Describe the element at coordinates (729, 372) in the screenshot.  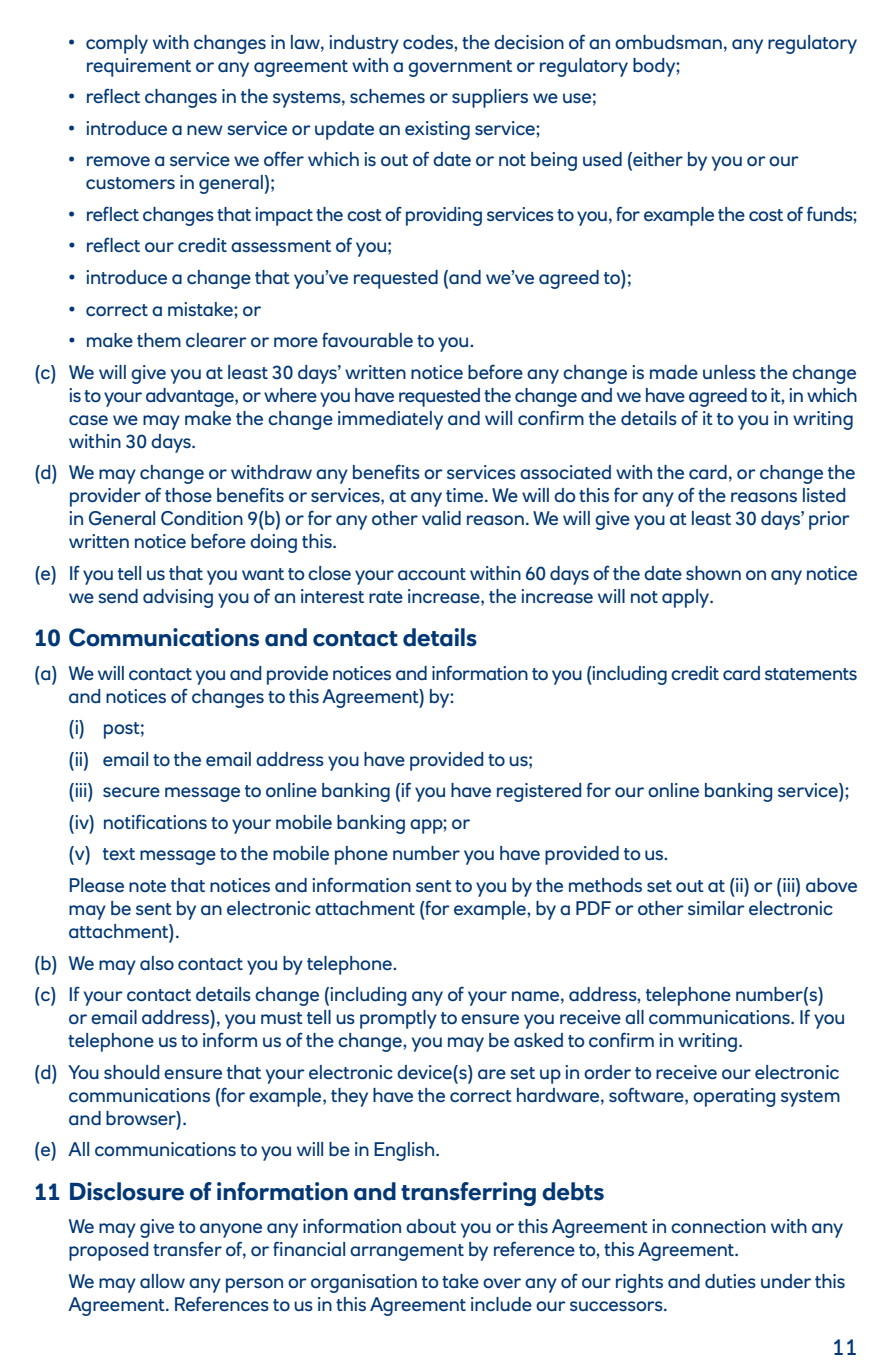
I see `unless` at that location.
